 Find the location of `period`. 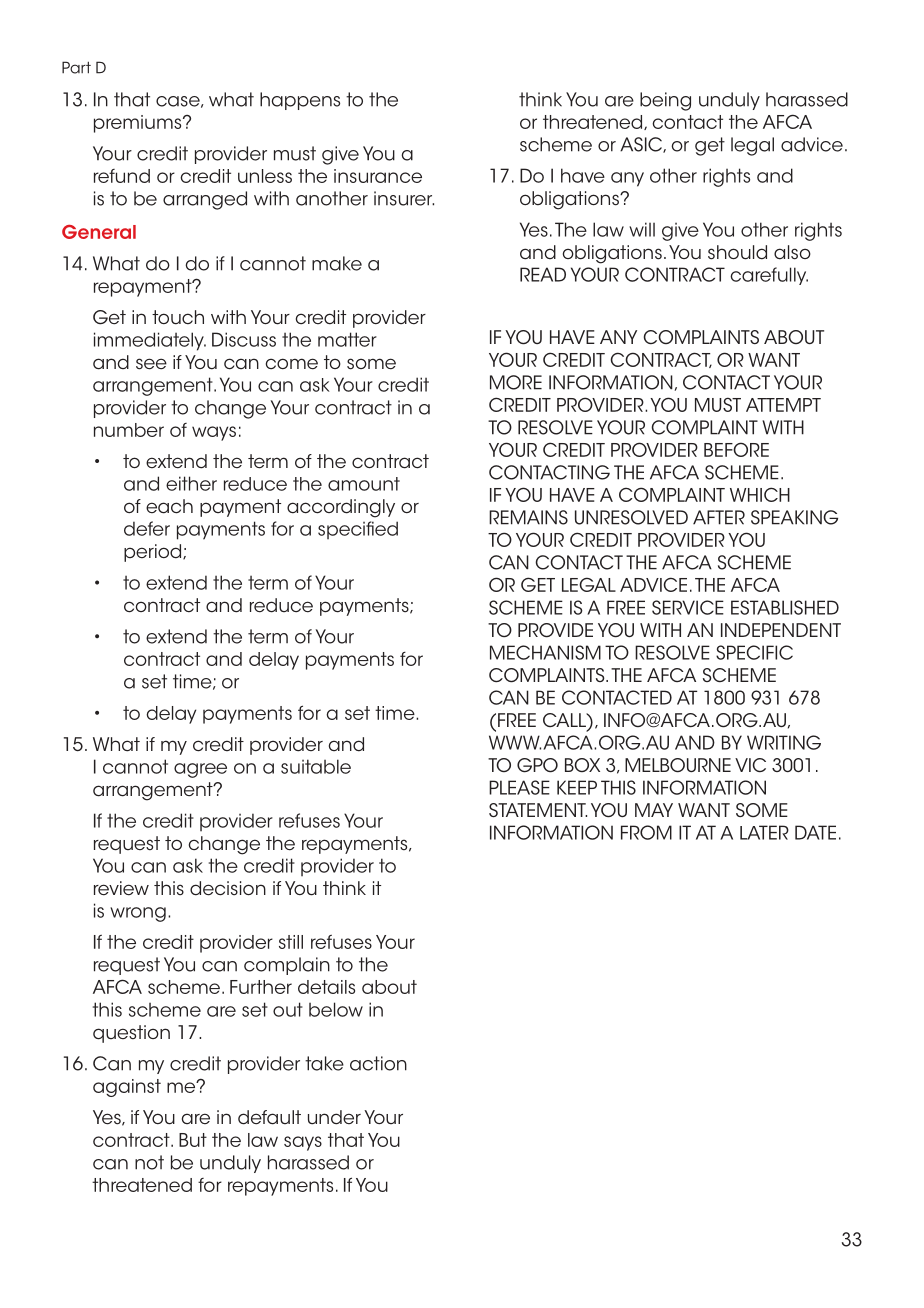

period is located at coordinates (154, 553).
